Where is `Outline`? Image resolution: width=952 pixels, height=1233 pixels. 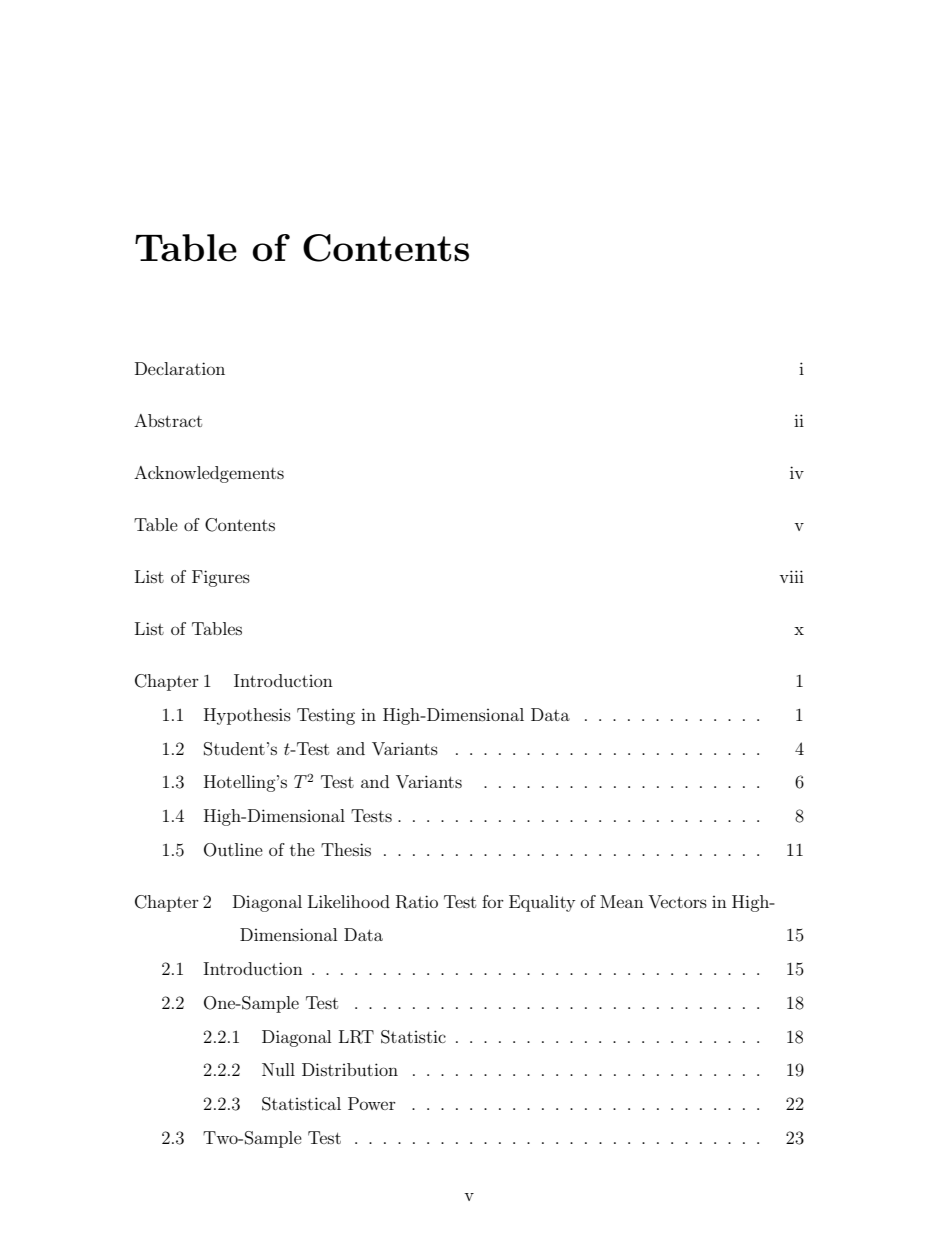
Outline is located at coordinates (233, 850).
